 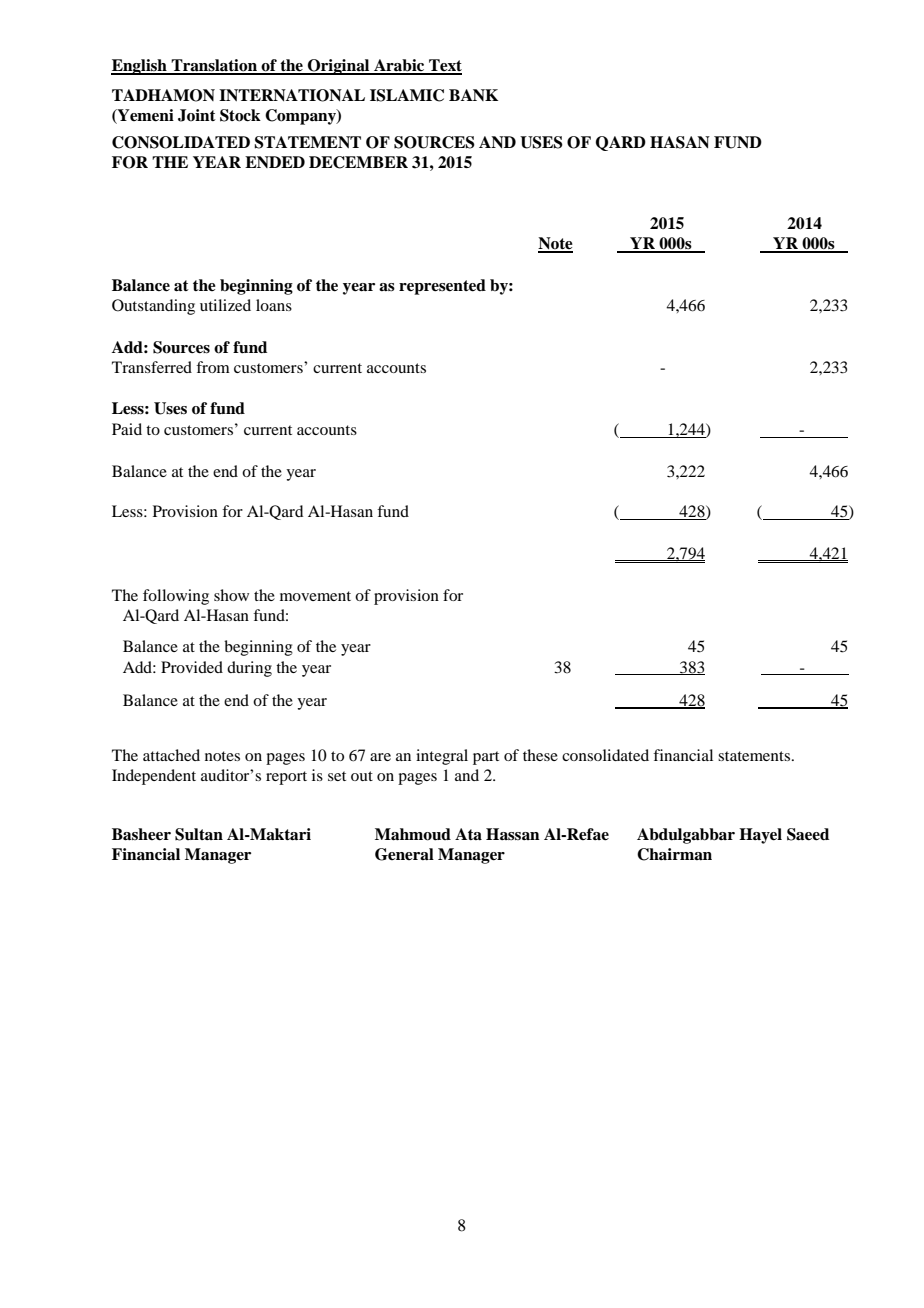 What do you see at coordinates (199, 834) in the image?
I see `Sultan` at bounding box center [199, 834].
